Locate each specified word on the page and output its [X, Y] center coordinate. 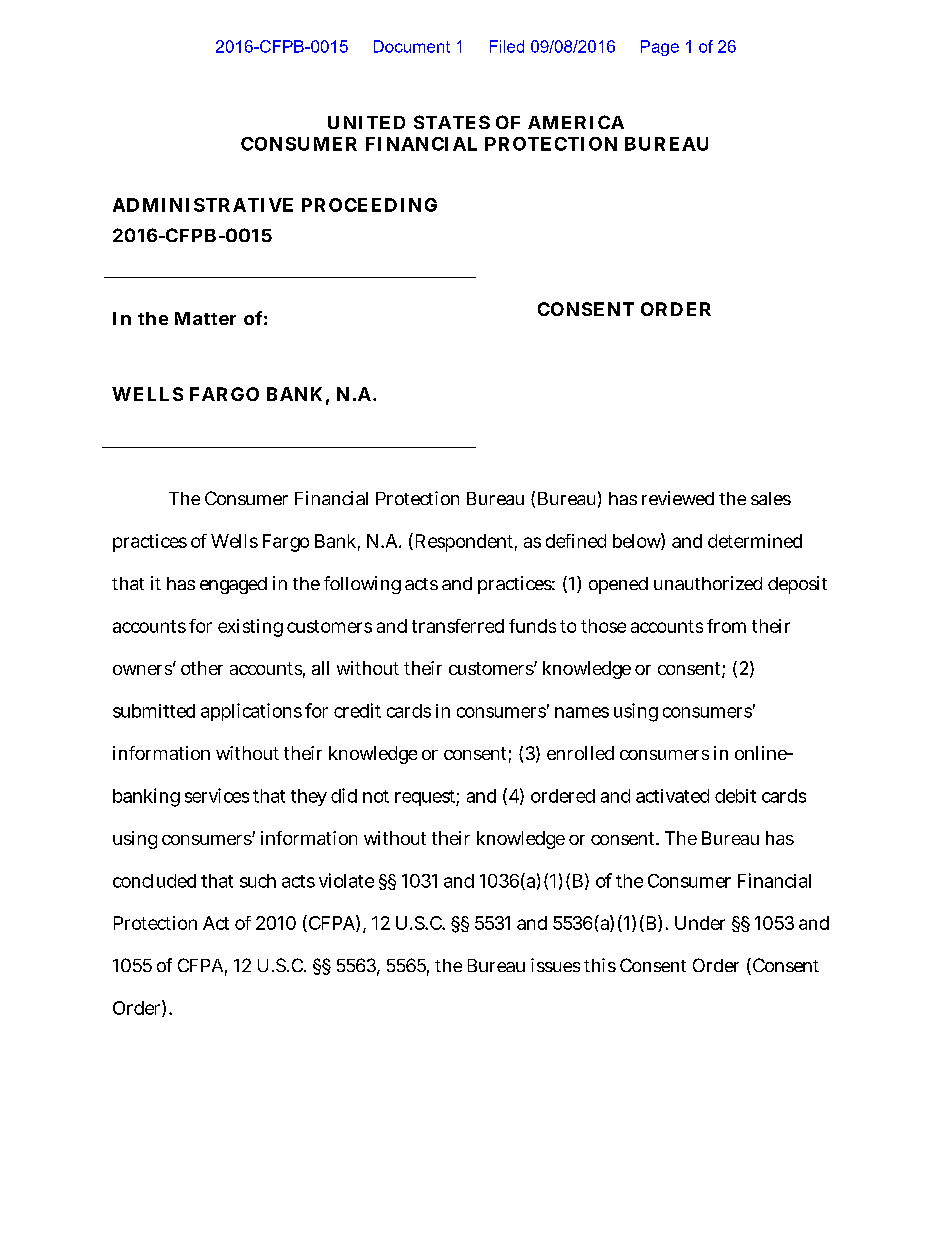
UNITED [366, 122]
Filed [507, 46]
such [258, 881]
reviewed [678, 498]
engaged [233, 585]
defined [576, 541]
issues [555, 965]
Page [660, 48]
